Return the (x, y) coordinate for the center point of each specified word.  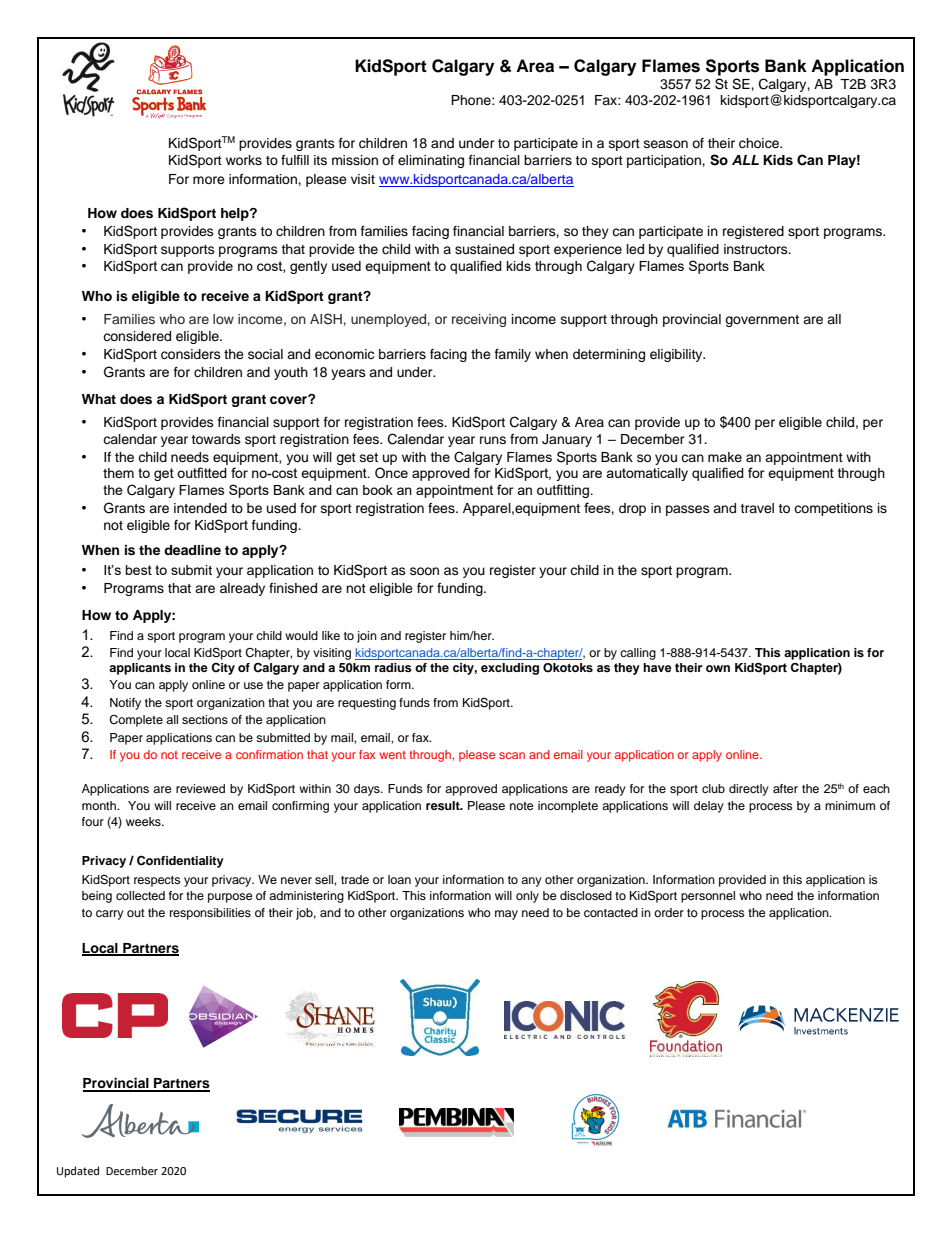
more (209, 180)
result (444, 805)
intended (200, 508)
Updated (78, 1172)
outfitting (564, 491)
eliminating (431, 161)
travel (757, 508)
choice (760, 143)
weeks (144, 821)
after (785, 788)
